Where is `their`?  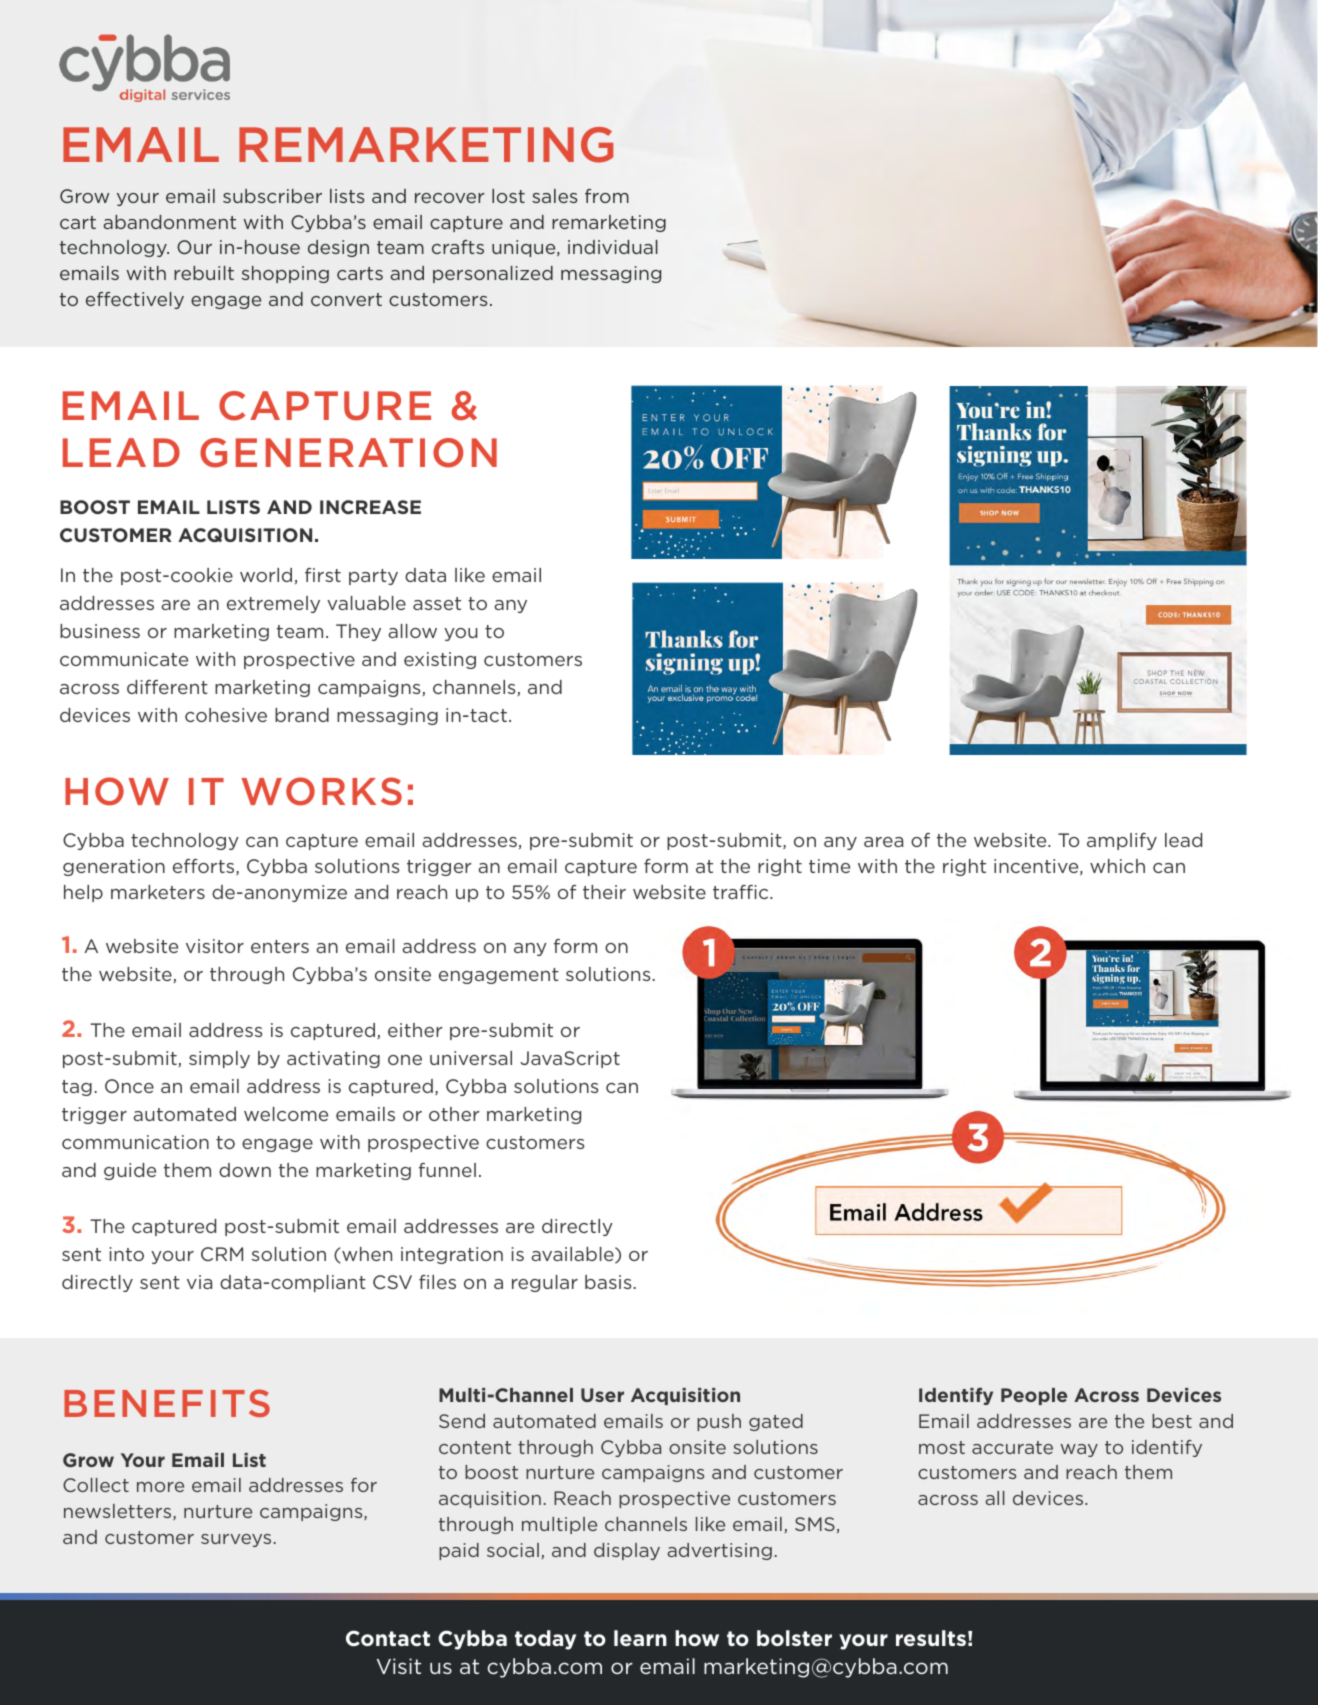 their is located at coordinates (604, 892).
